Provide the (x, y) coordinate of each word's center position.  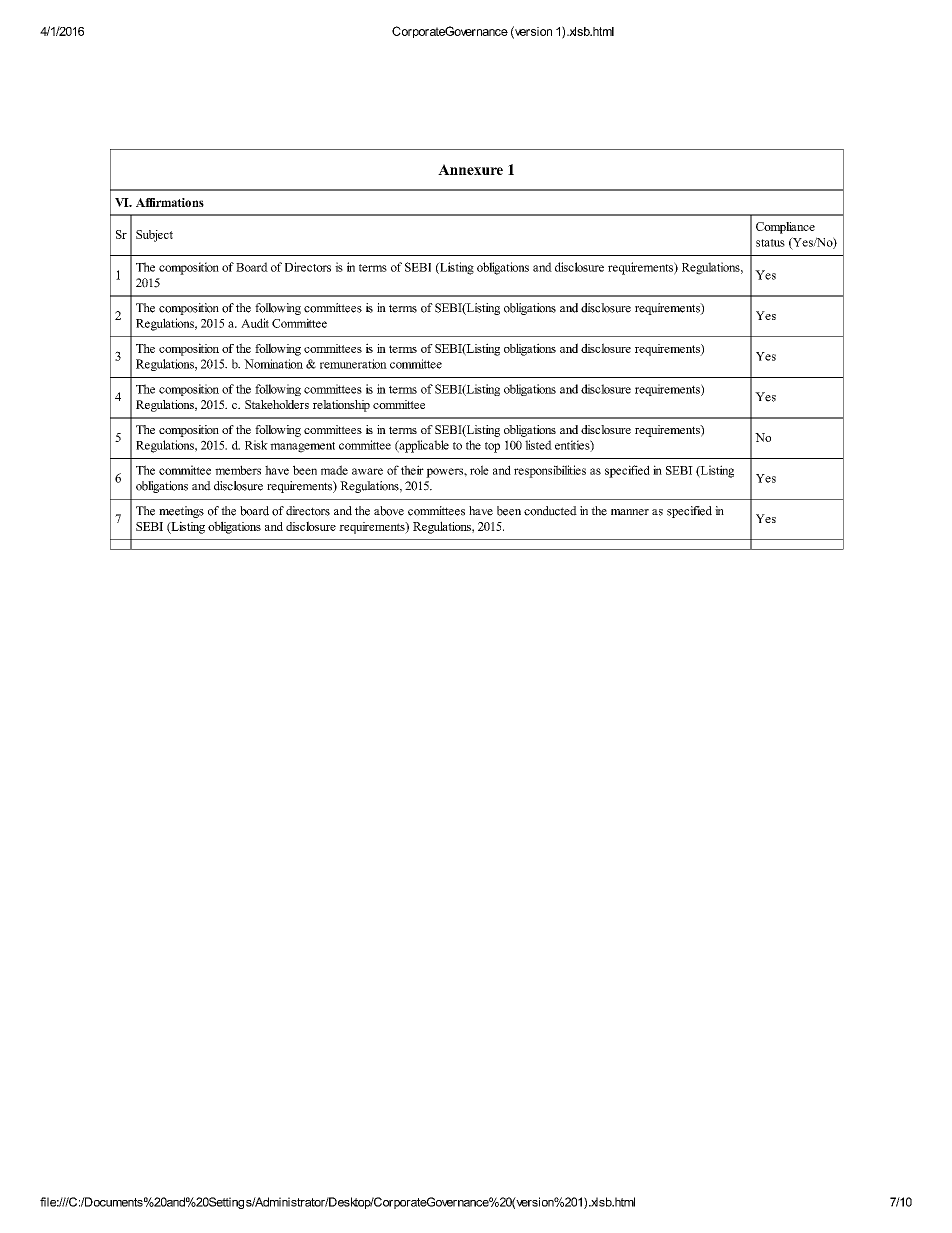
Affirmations (170, 202)
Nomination (273, 364)
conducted (550, 511)
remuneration (353, 364)
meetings (181, 512)
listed (538, 445)
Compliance (785, 228)
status (770, 243)
